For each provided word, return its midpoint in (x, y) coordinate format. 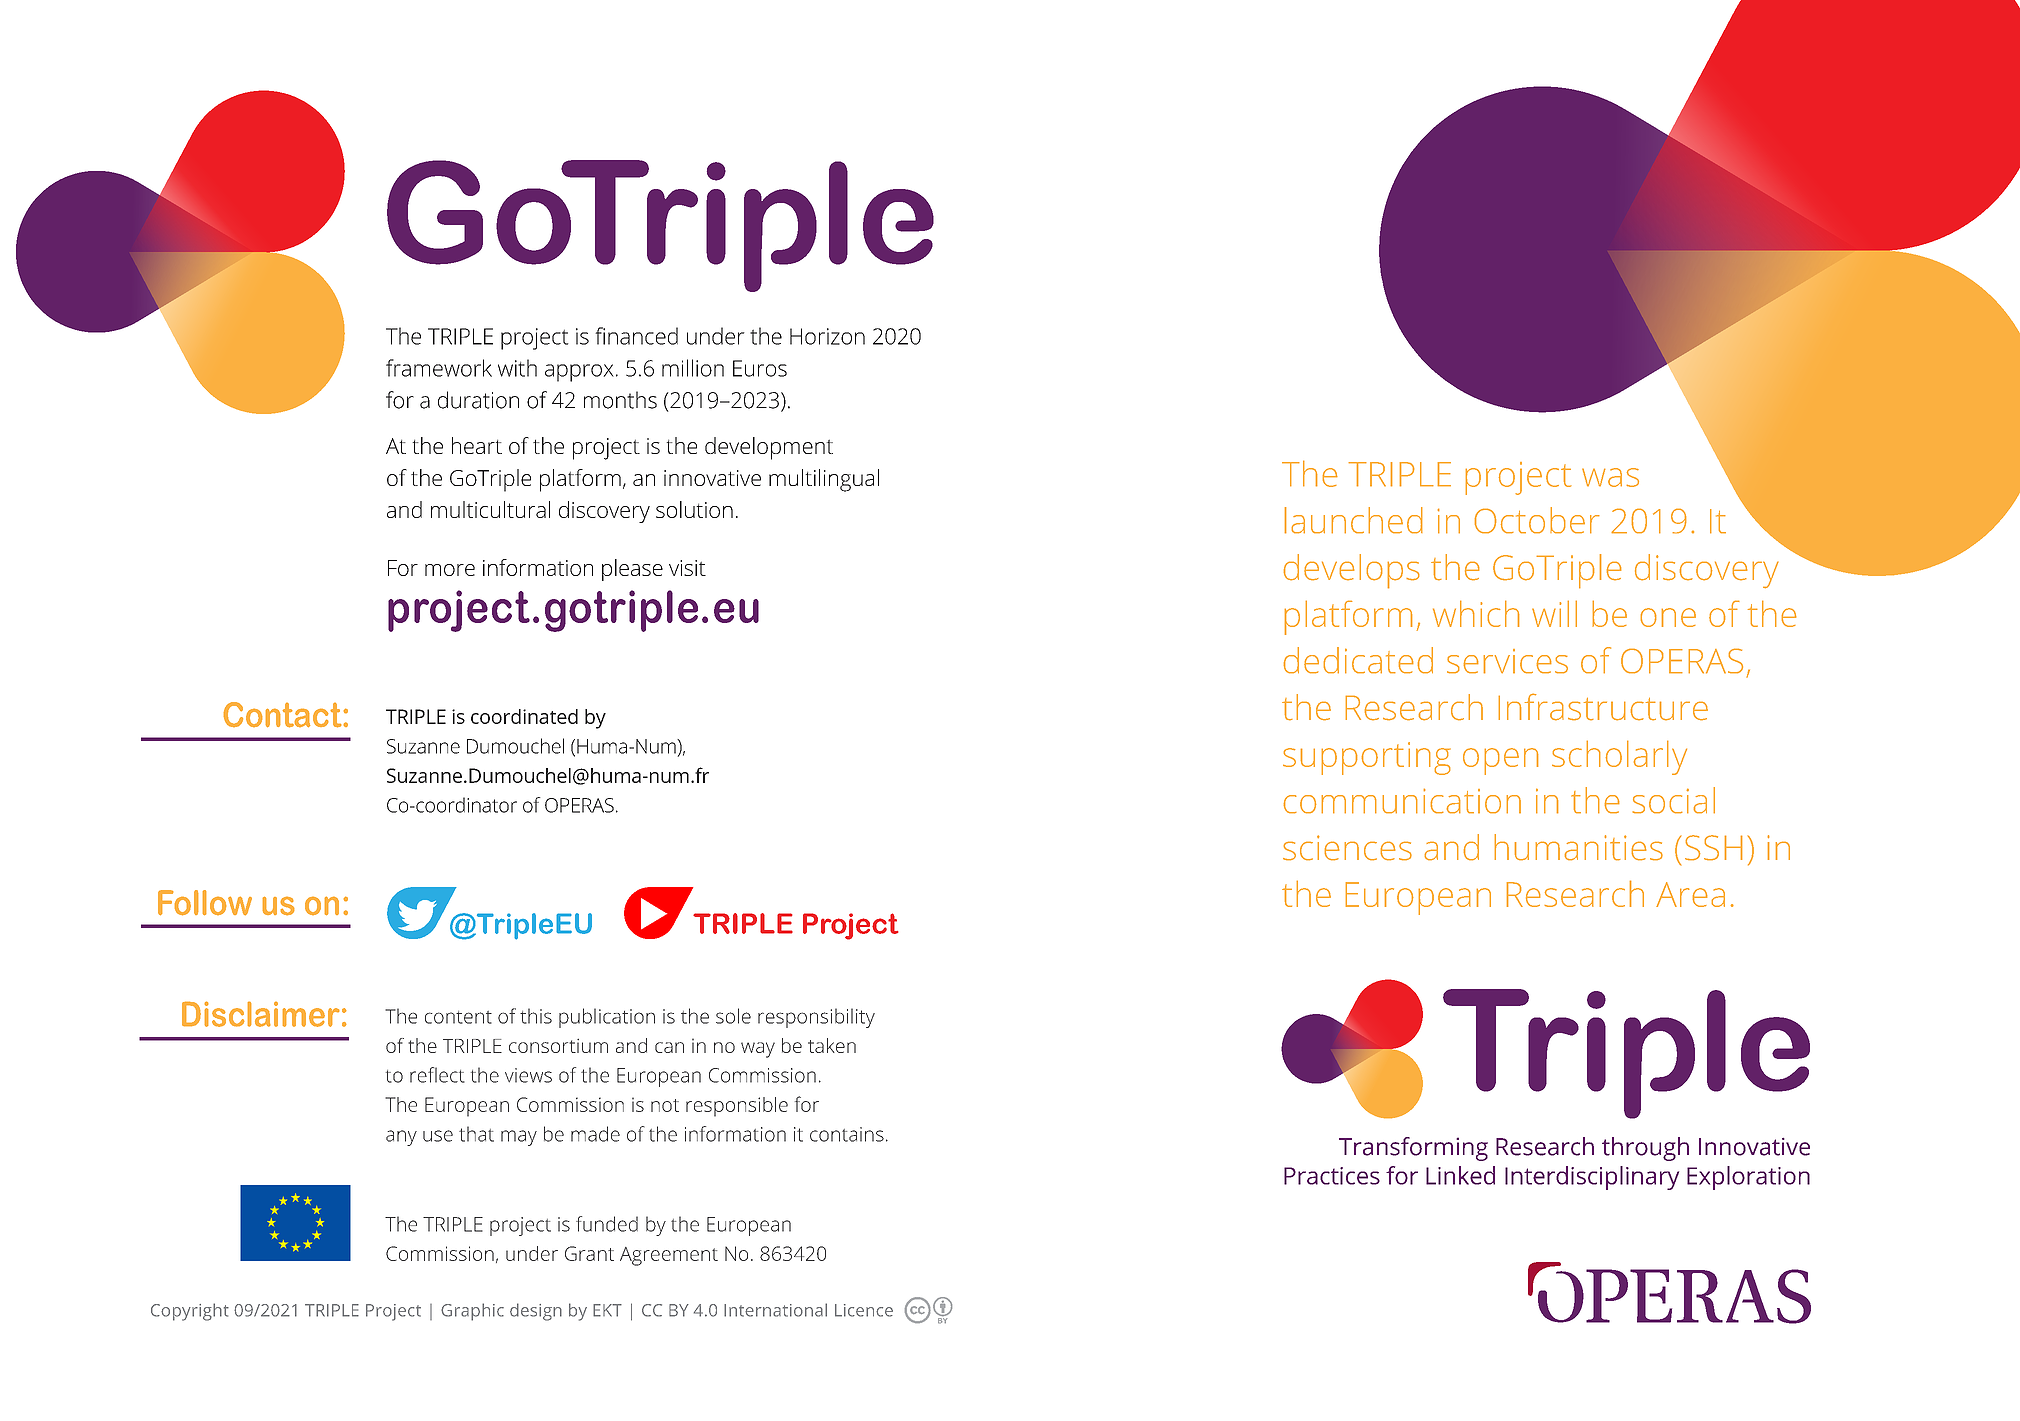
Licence (864, 1310)
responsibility (816, 1018)
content (458, 1017)
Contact (283, 715)
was (1610, 477)
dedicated (1358, 660)
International (775, 1310)
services (1507, 661)
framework (439, 368)
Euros (760, 368)
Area (1690, 894)
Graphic (472, 1312)
